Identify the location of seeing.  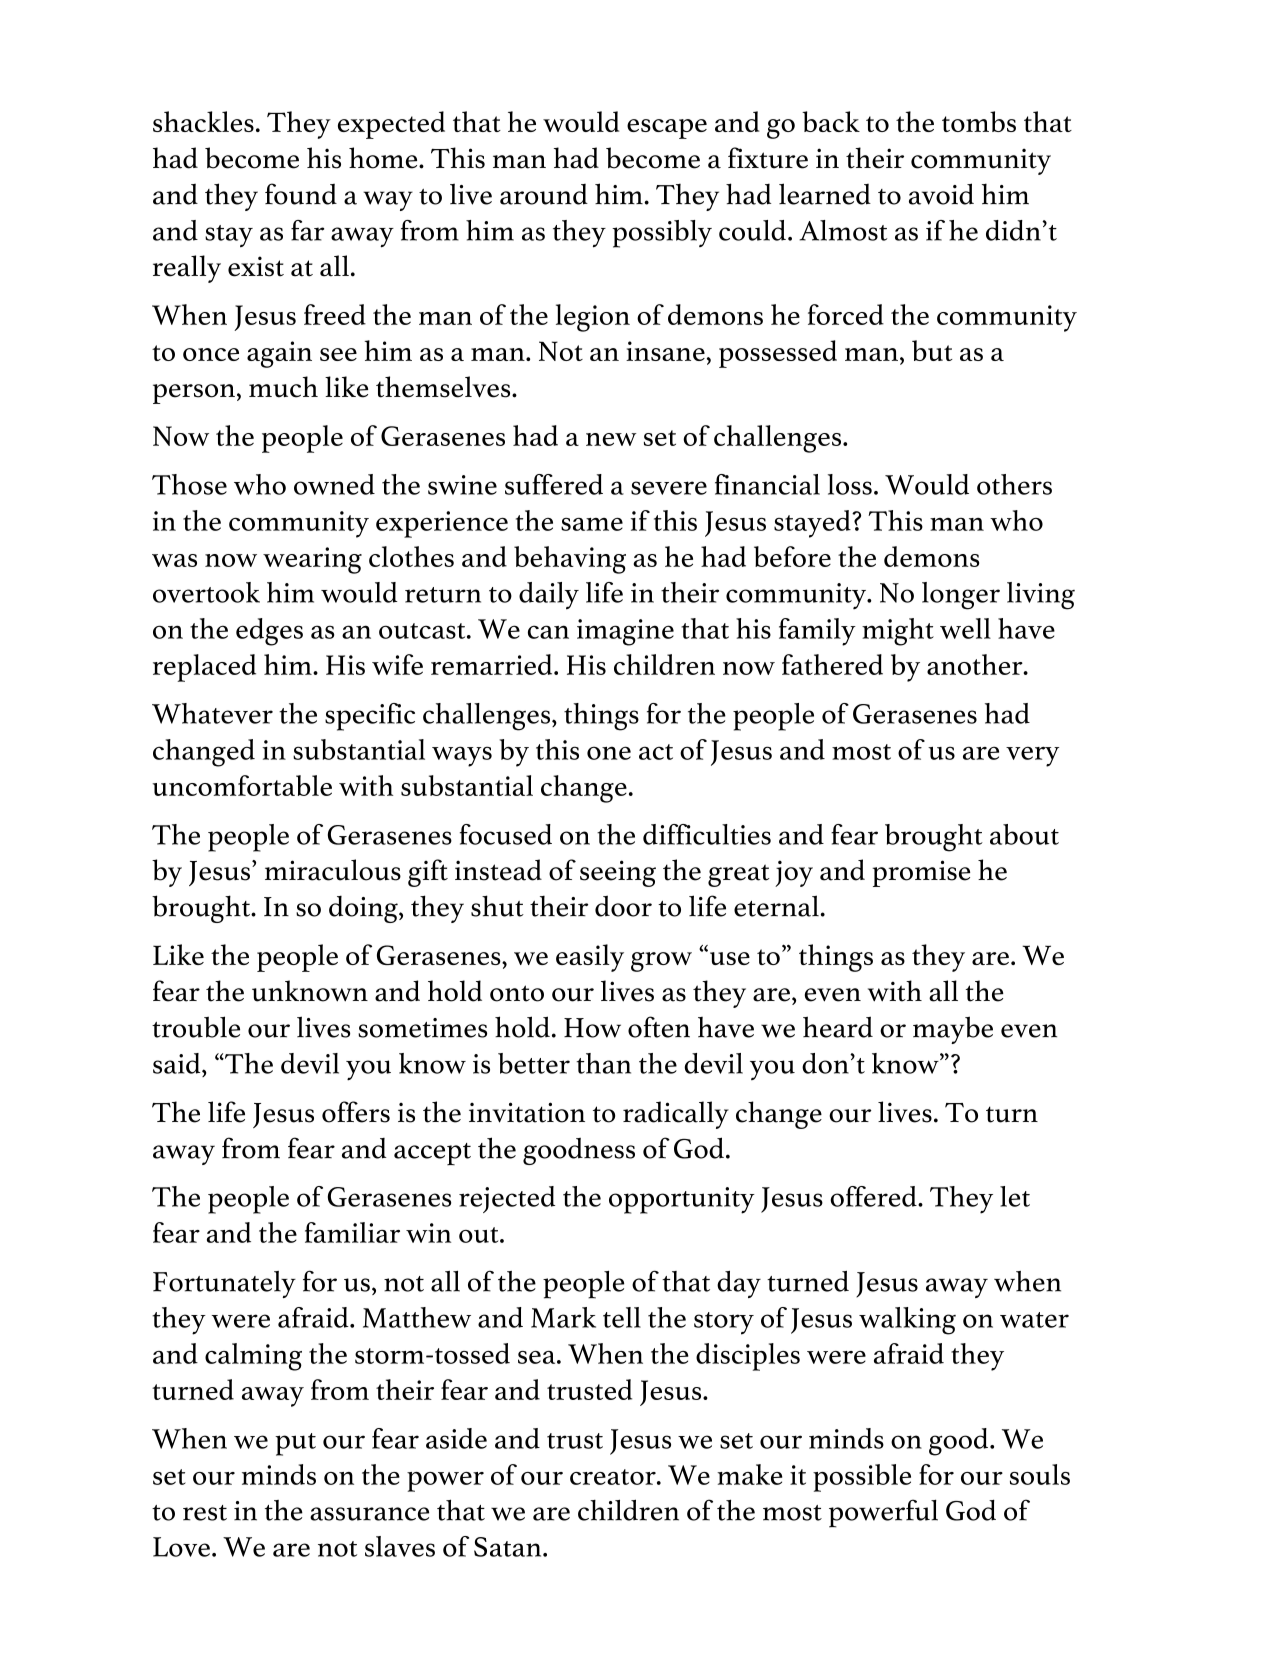
(618, 873).
